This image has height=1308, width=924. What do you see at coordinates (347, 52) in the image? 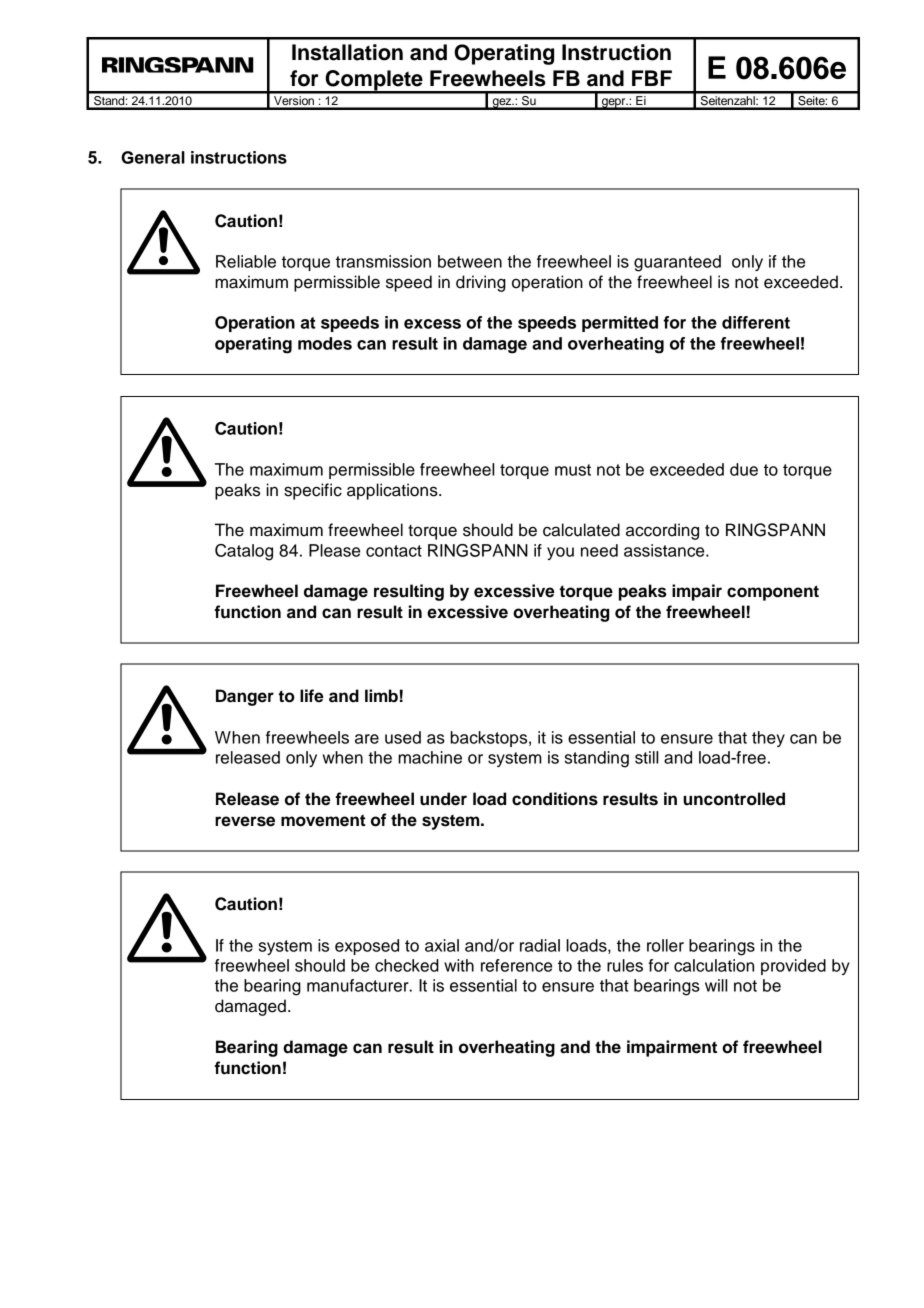
I see `Installation` at bounding box center [347, 52].
